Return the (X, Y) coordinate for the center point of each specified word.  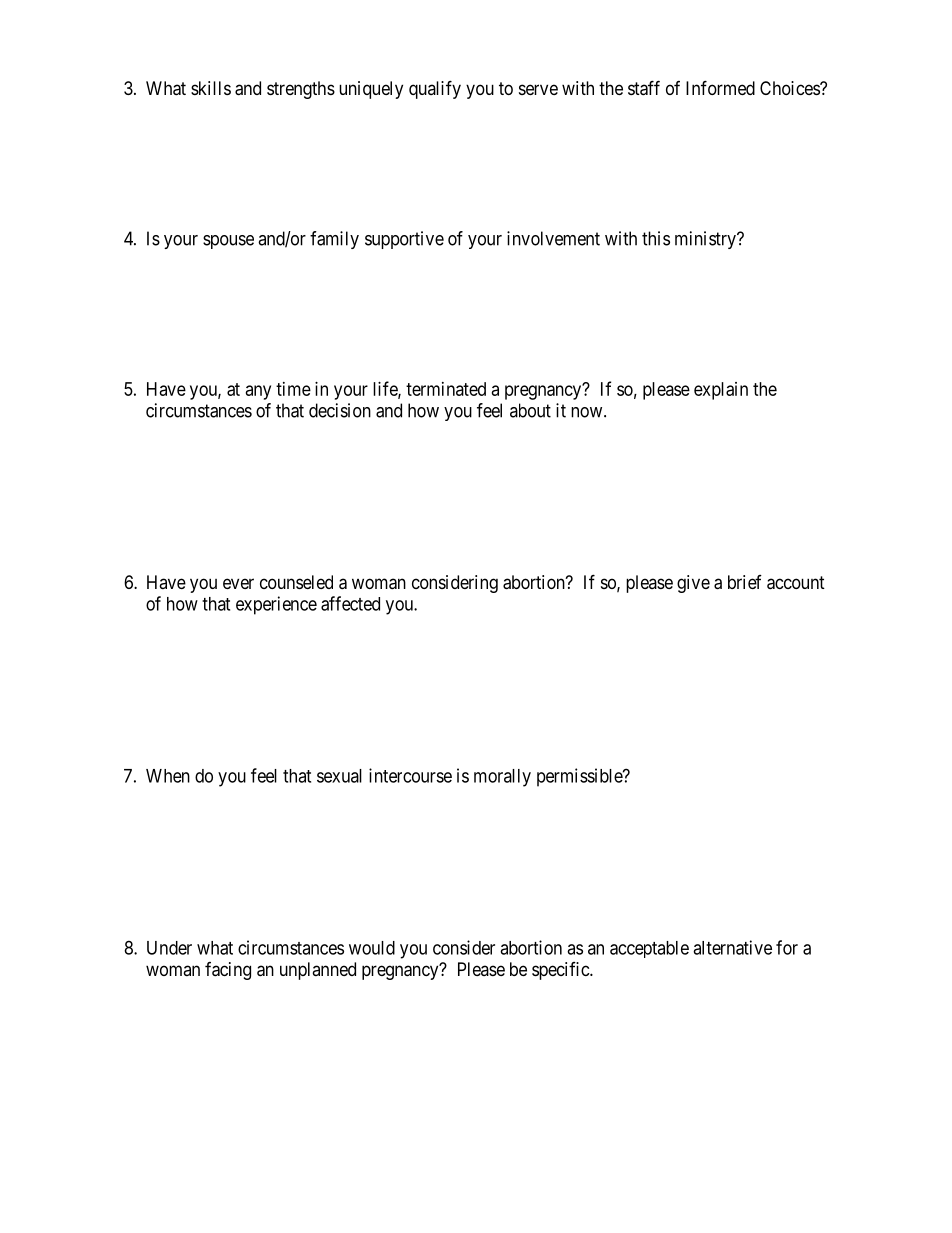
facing (228, 971)
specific (561, 971)
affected (350, 603)
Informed (720, 87)
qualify (435, 89)
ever (238, 583)
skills (211, 88)
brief (745, 582)
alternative (732, 947)
